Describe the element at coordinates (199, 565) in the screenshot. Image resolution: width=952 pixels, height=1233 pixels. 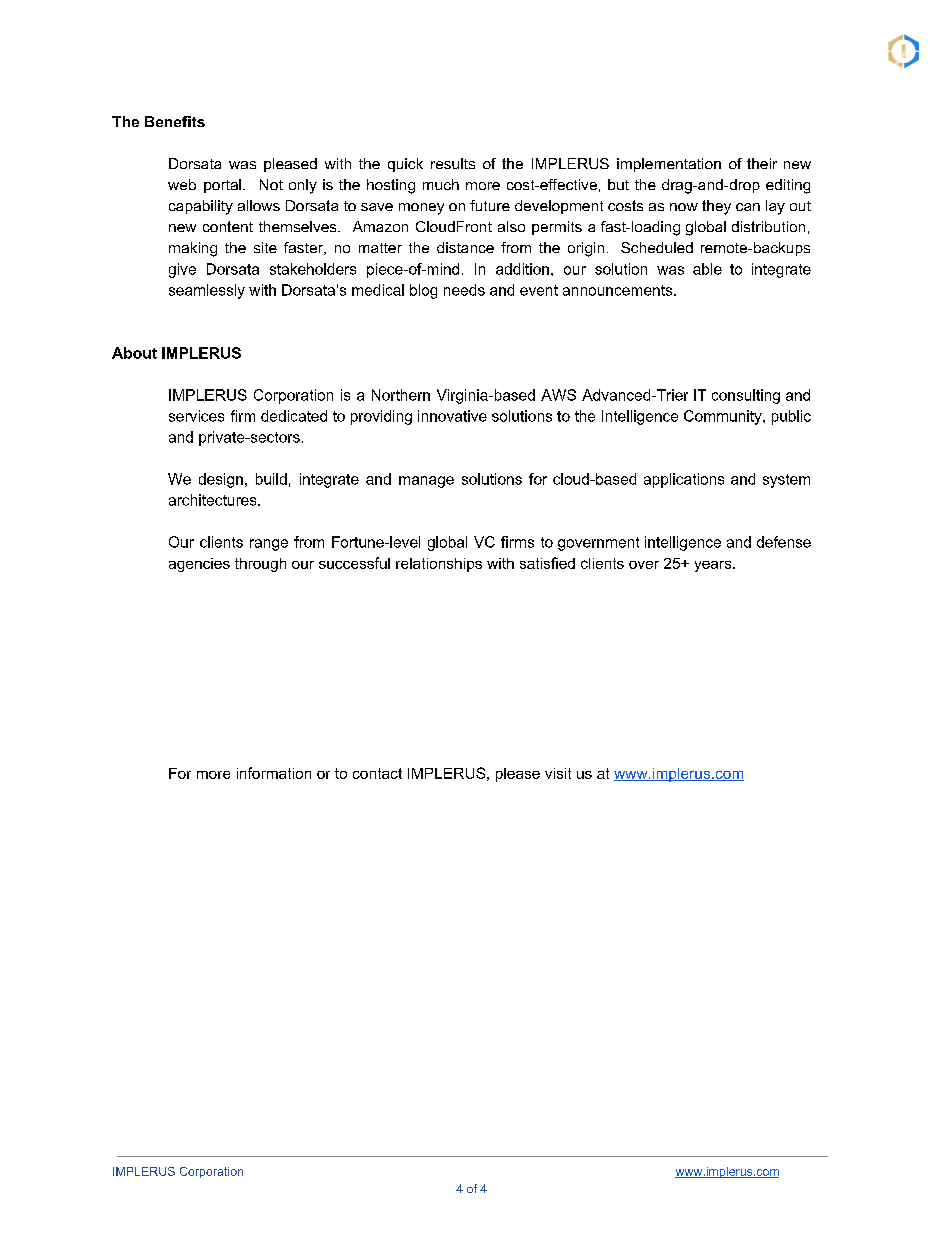
I see `agencies` at that location.
